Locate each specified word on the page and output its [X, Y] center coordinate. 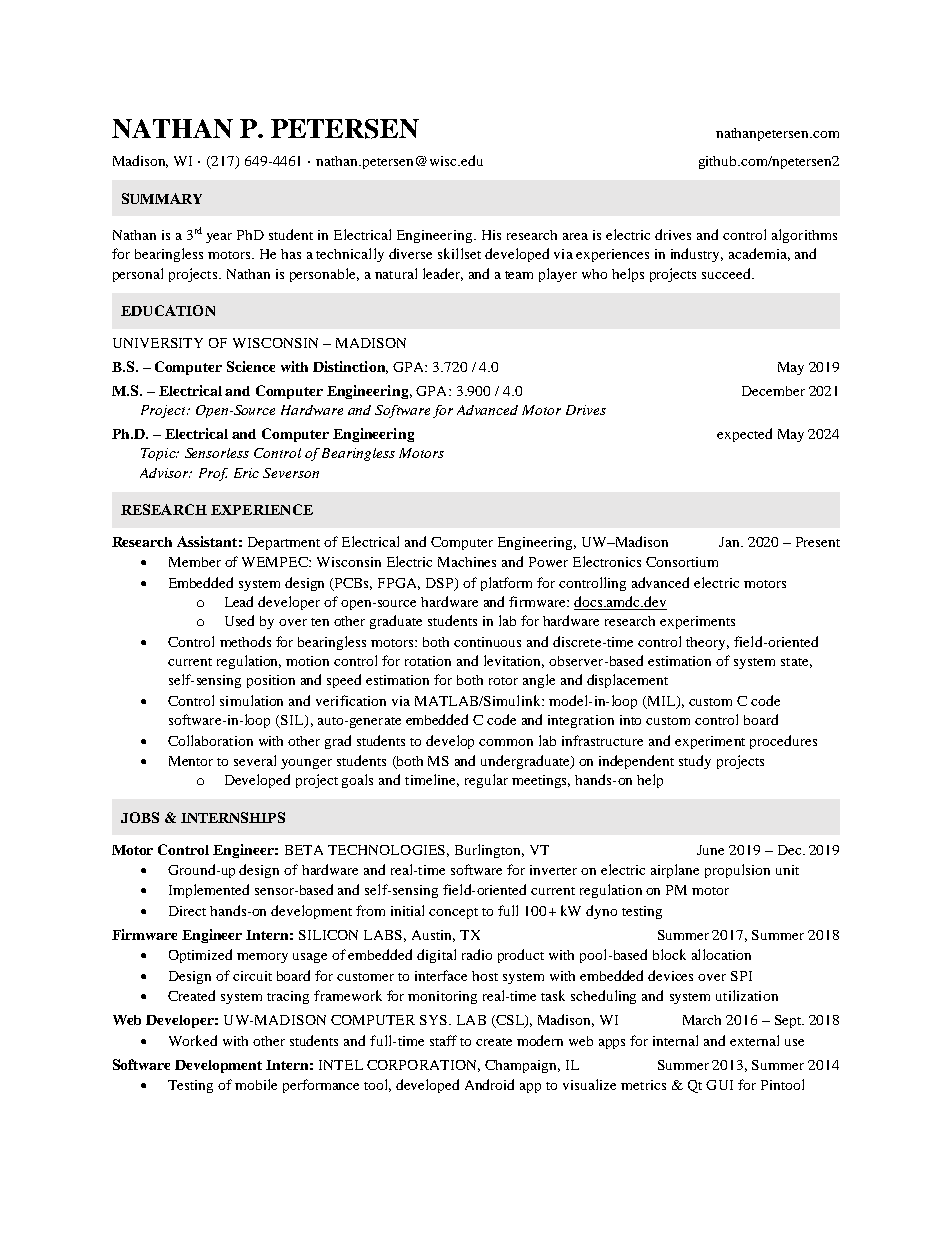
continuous [487, 642]
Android [489, 1084]
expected [744, 435]
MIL [661, 702]
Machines [467, 562]
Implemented [209, 891]
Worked [193, 1040]
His [491, 235]
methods [245, 641]
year [219, 238]
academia [759, 254]
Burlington [489, 851]
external [754, 1040]
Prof [213, 474]
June [710, 850]
